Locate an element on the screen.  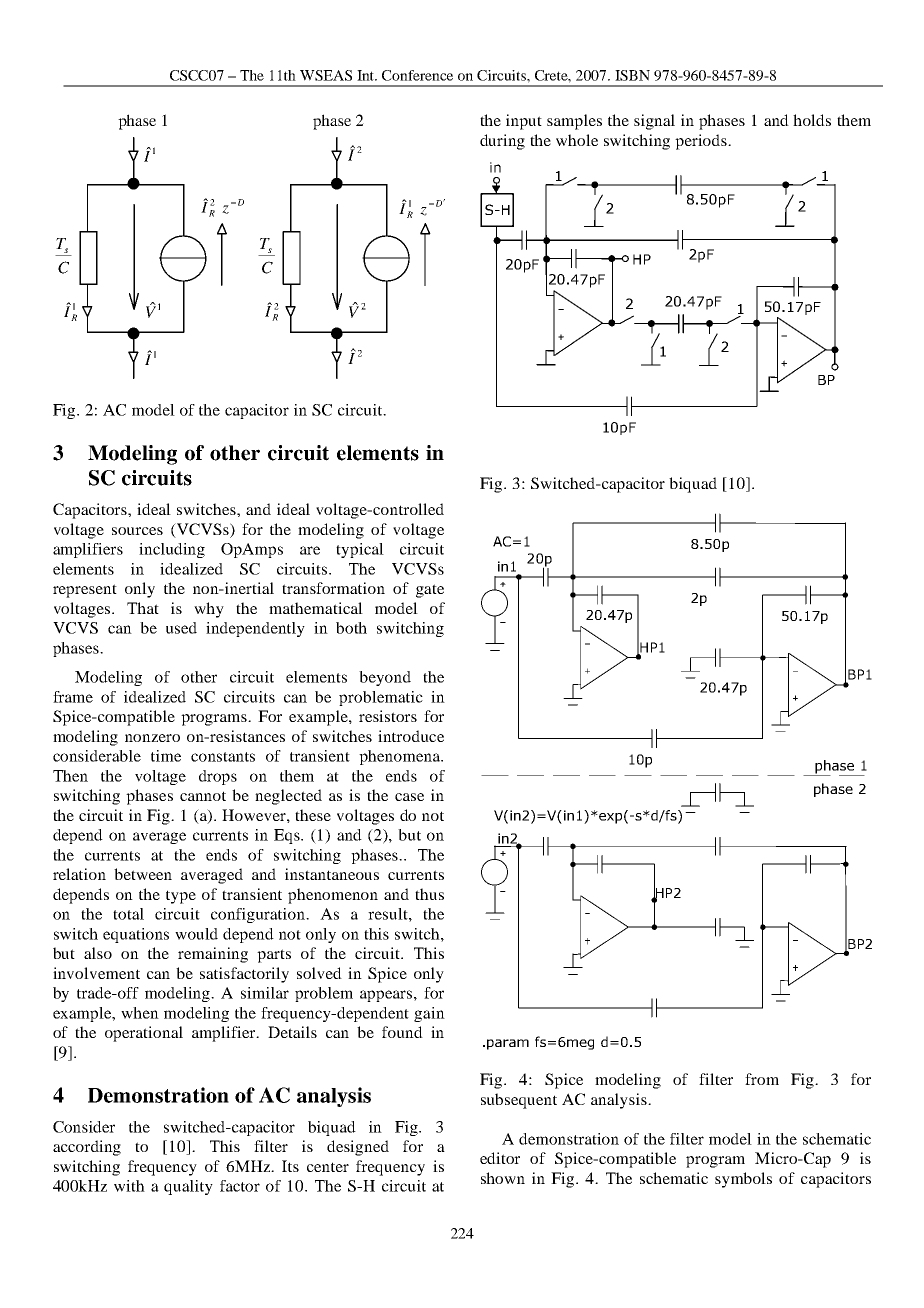
case is located at coordinates (409, 797).
